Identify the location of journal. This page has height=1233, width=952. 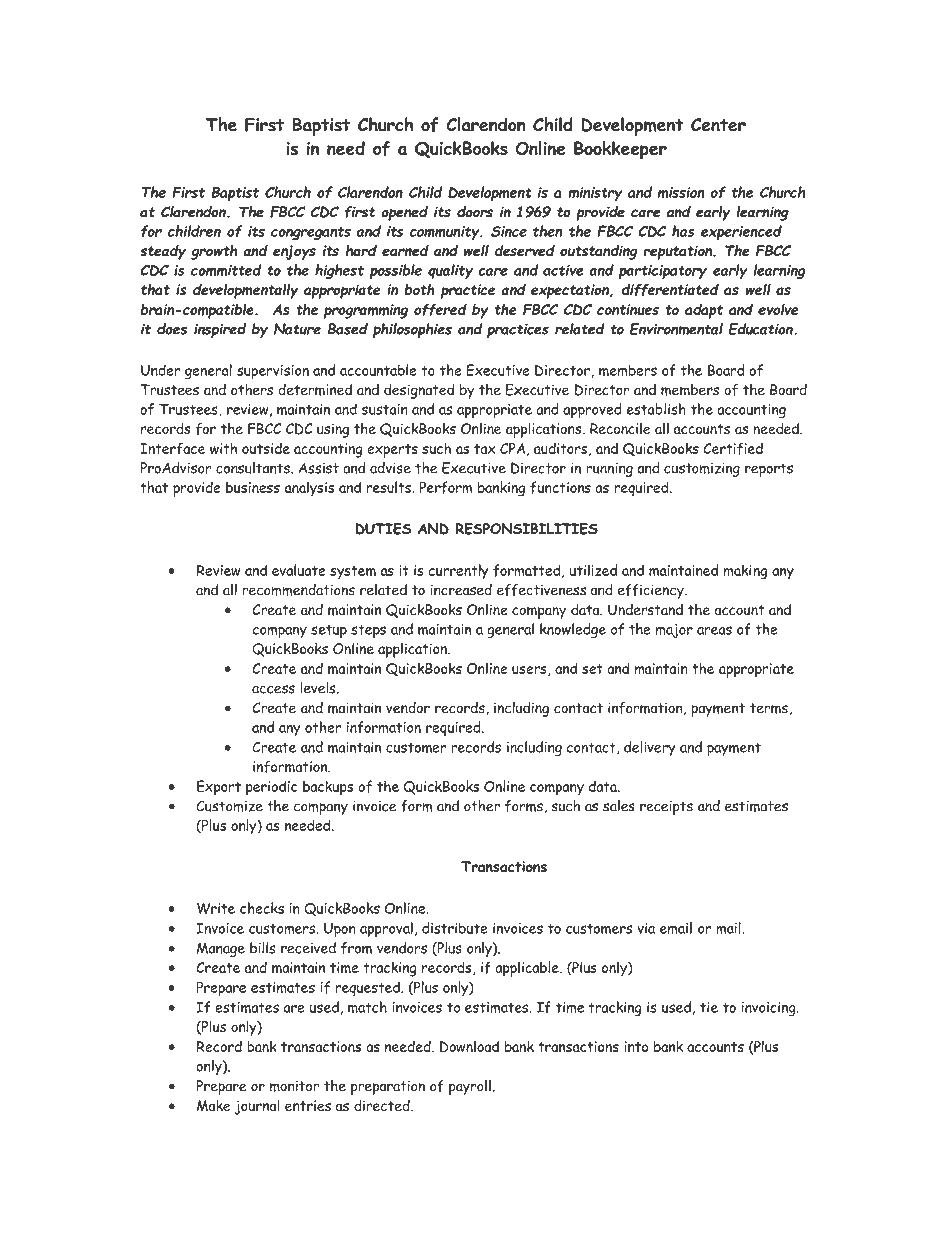
(257, 1107).
